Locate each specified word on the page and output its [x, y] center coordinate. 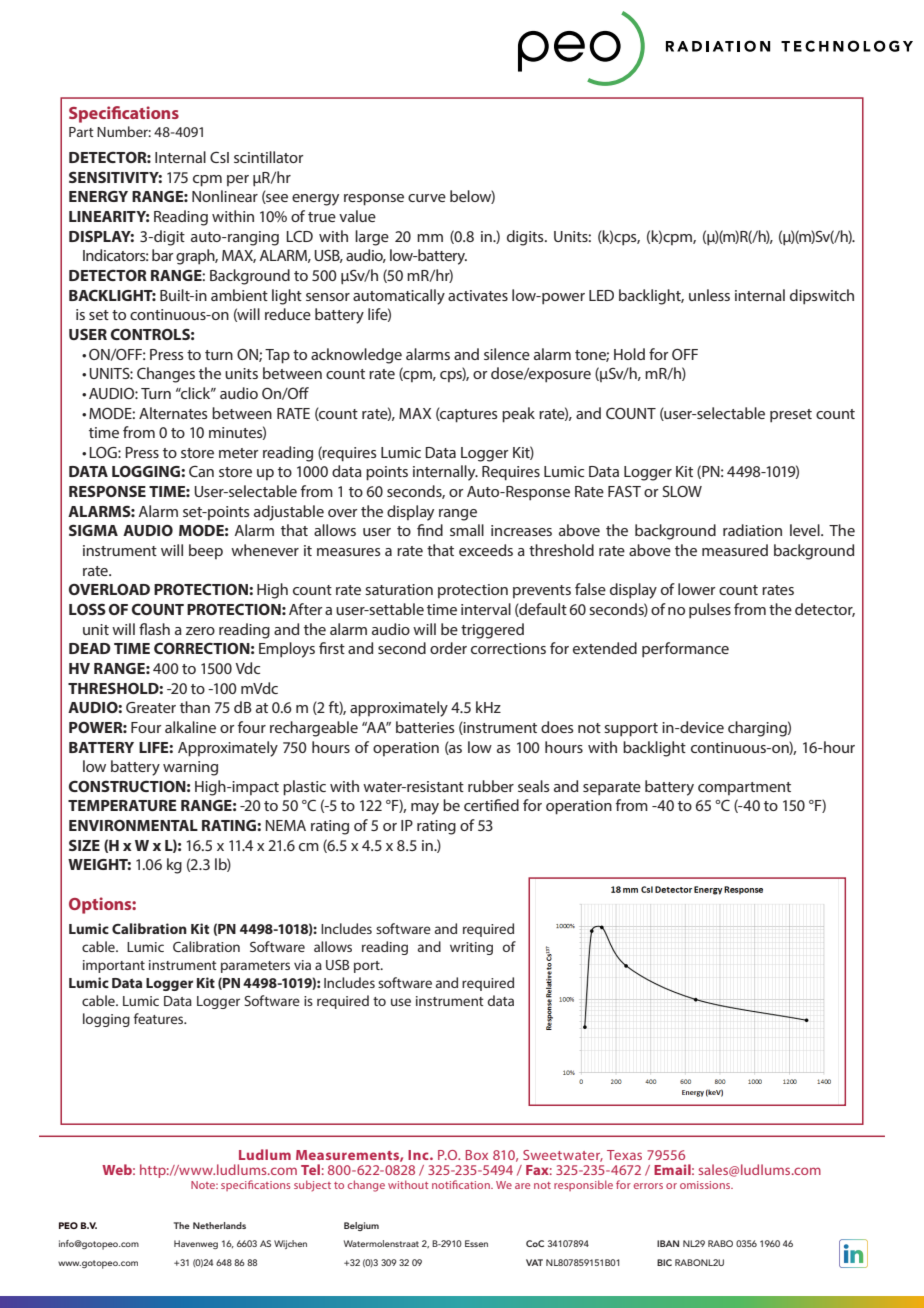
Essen [476, 1243]
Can [201, 471]
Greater [151, 707]
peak [518, 415]
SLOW [682, 491]
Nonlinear [225, 196]
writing [471, 948]
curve [427, 198]
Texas [624, 1155]
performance [685, 650]
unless [709, 295]
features [160, 1018]
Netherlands [219, 1225]
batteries [425, 727]
